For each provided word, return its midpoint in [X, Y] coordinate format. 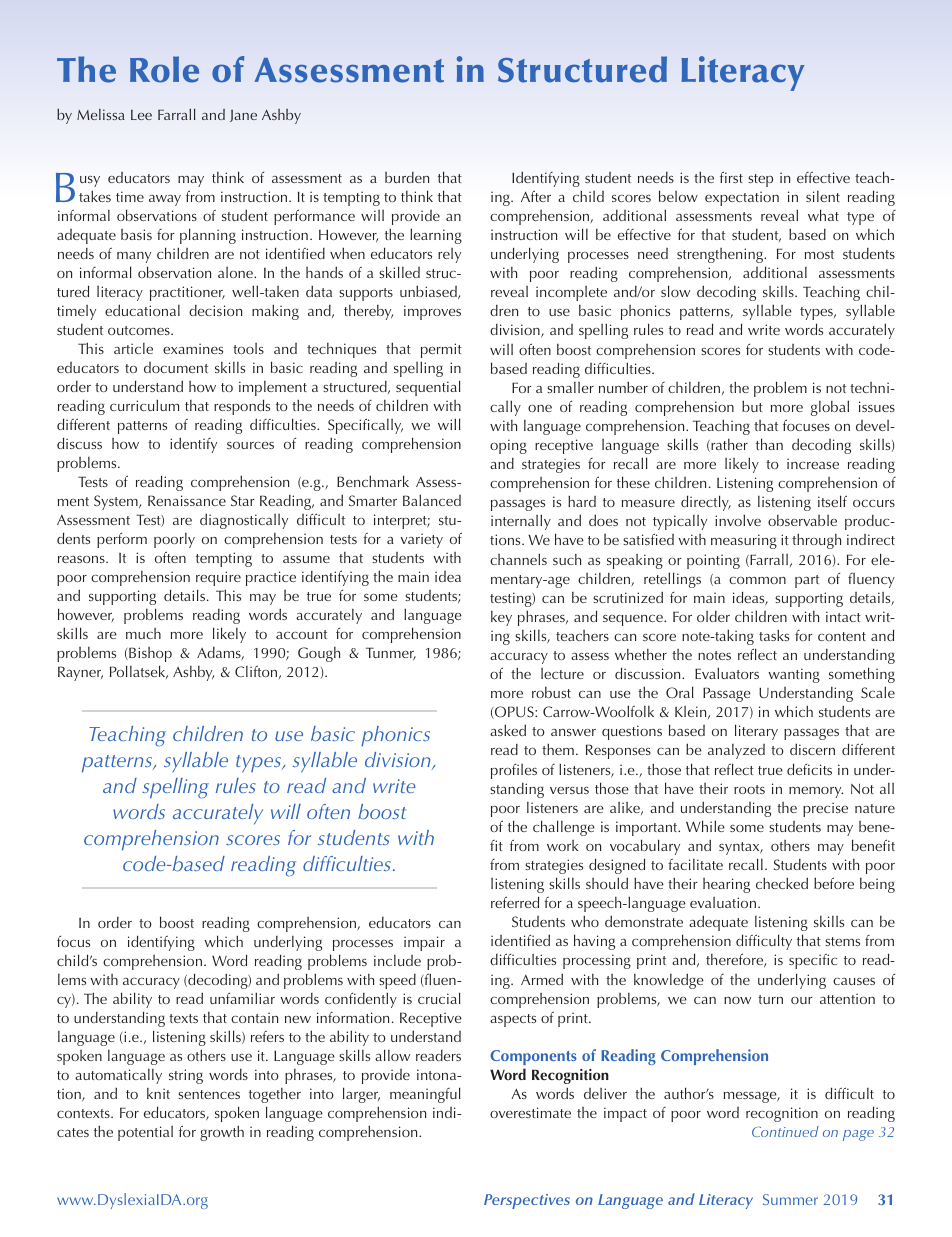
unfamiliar [242, 998]
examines [193, 348]
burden [407, 177]
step [760, 180]
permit [441, 350]
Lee [141, 115]
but [752, 406]
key [501, 618]
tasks [774, 635]
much [143, 633]
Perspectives [527, 1201]
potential [145, 1133]
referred [515, 902]
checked [782, 883]
